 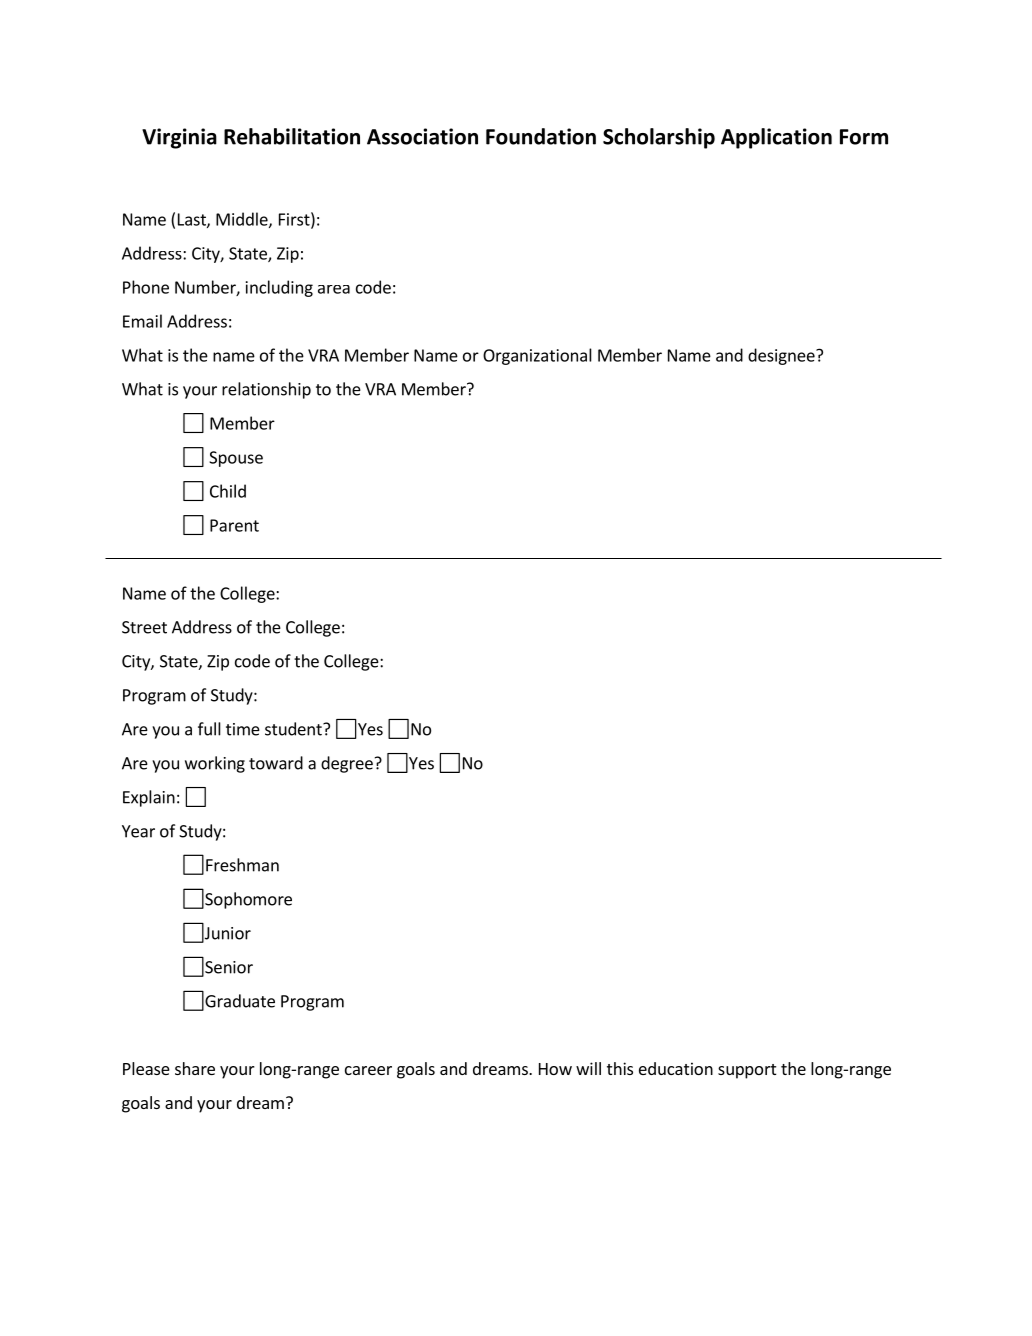 What do you see at coordinates (195, 1068) in the screenshot?
I see `share` at bounding box center [195, 1068].
